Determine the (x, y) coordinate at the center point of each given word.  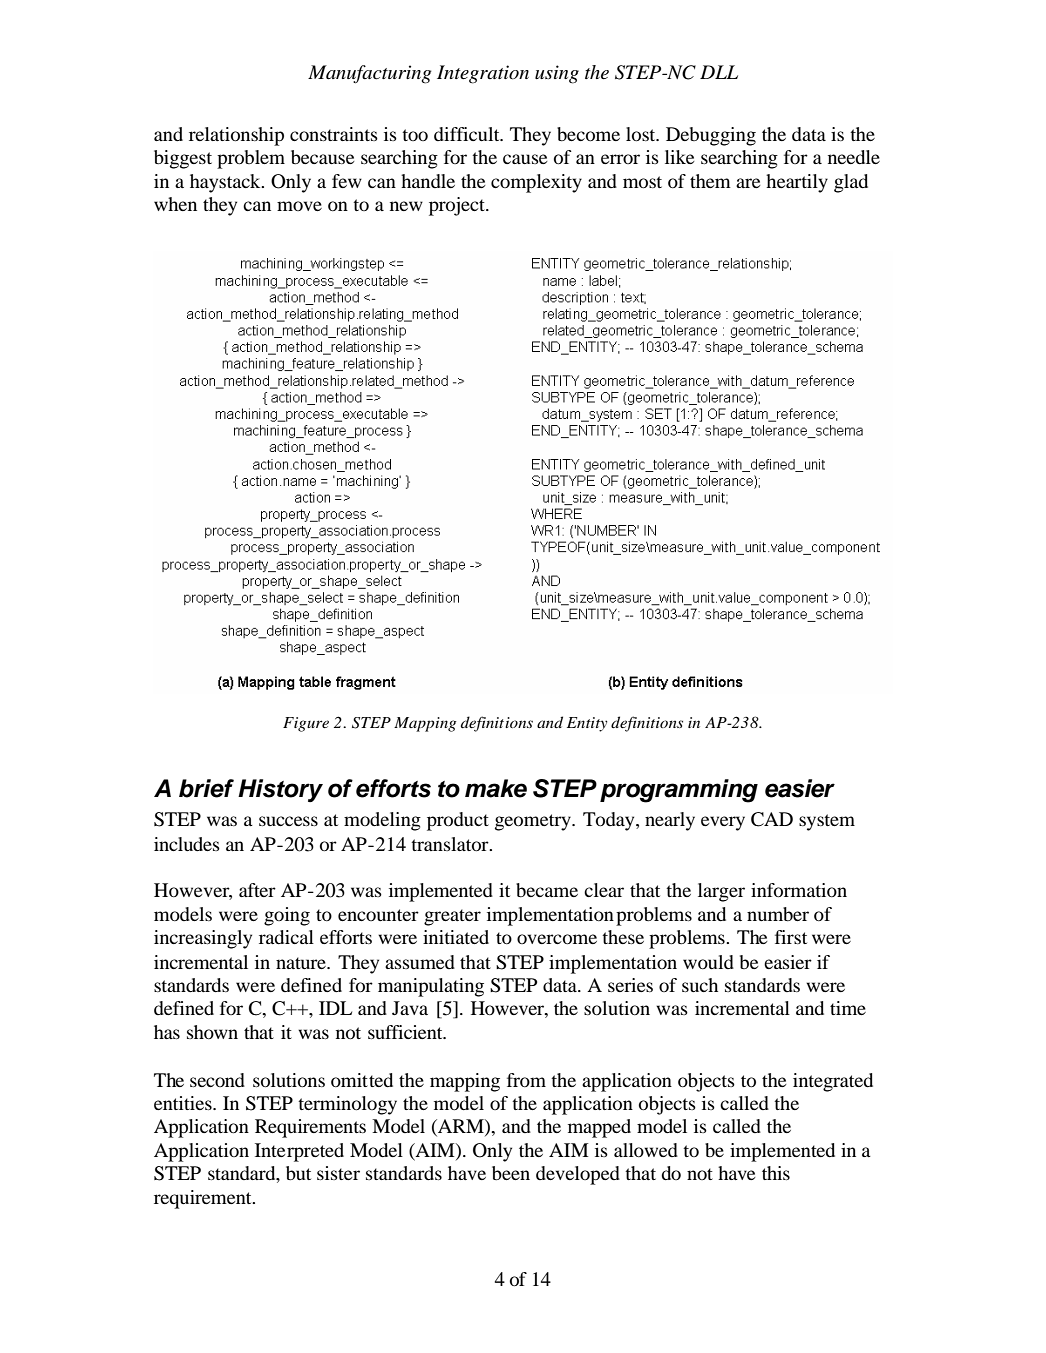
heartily (797, 183)
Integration (483, 74)
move (299, 206)
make (496, 788)
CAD (772, 819)
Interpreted (299, 1152)
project (458, 206)
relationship (236, 136)
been (511, 1173)
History (280, 790)
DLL (719, 72)
